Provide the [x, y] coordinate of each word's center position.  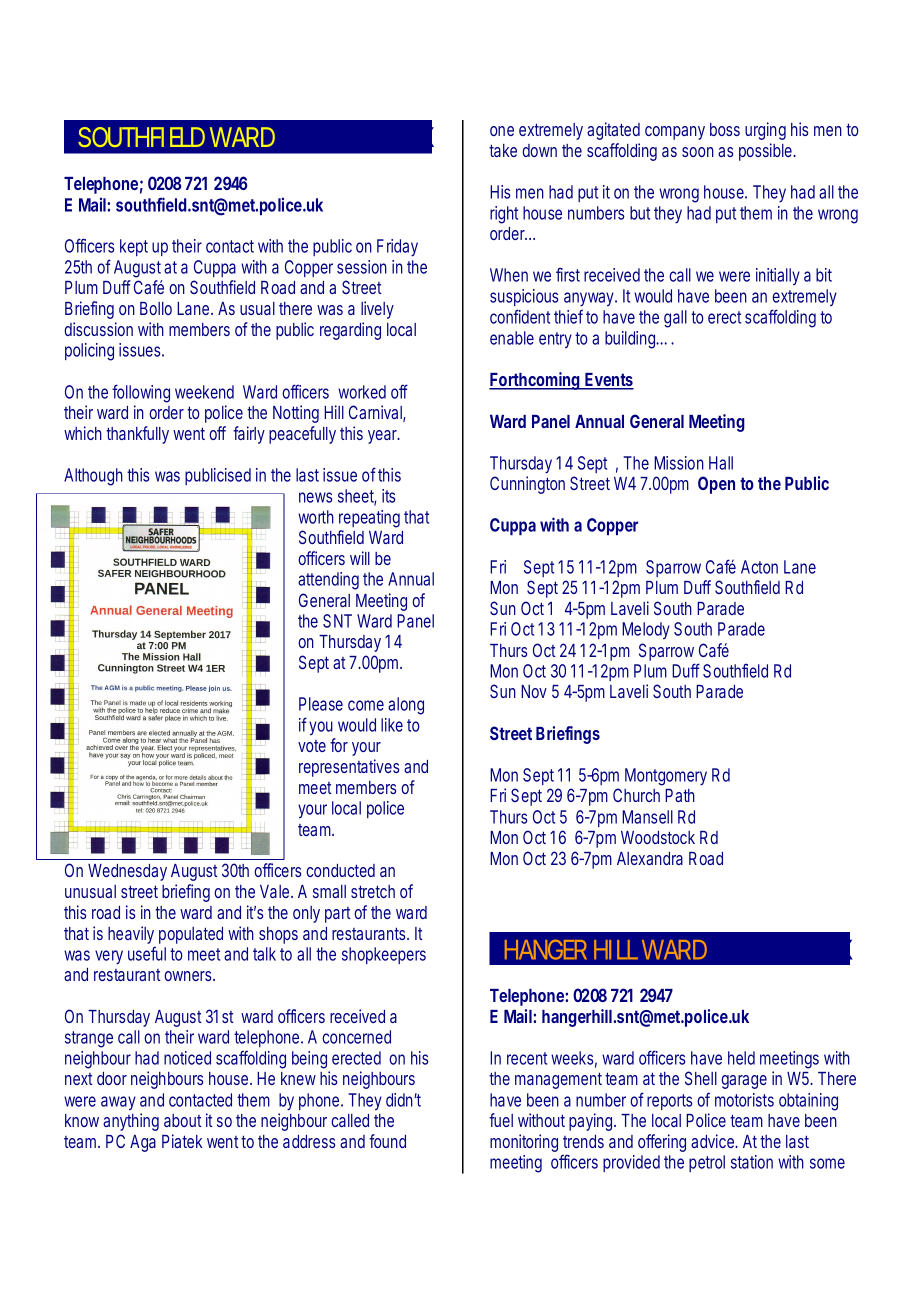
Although [93, 477]
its [388, 496]
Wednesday [127, 872]
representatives [349, 768]
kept [134, 247]
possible [766, 152]
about [183, 1120]
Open [716, 485]
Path [680, 795]
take [503, 150]
